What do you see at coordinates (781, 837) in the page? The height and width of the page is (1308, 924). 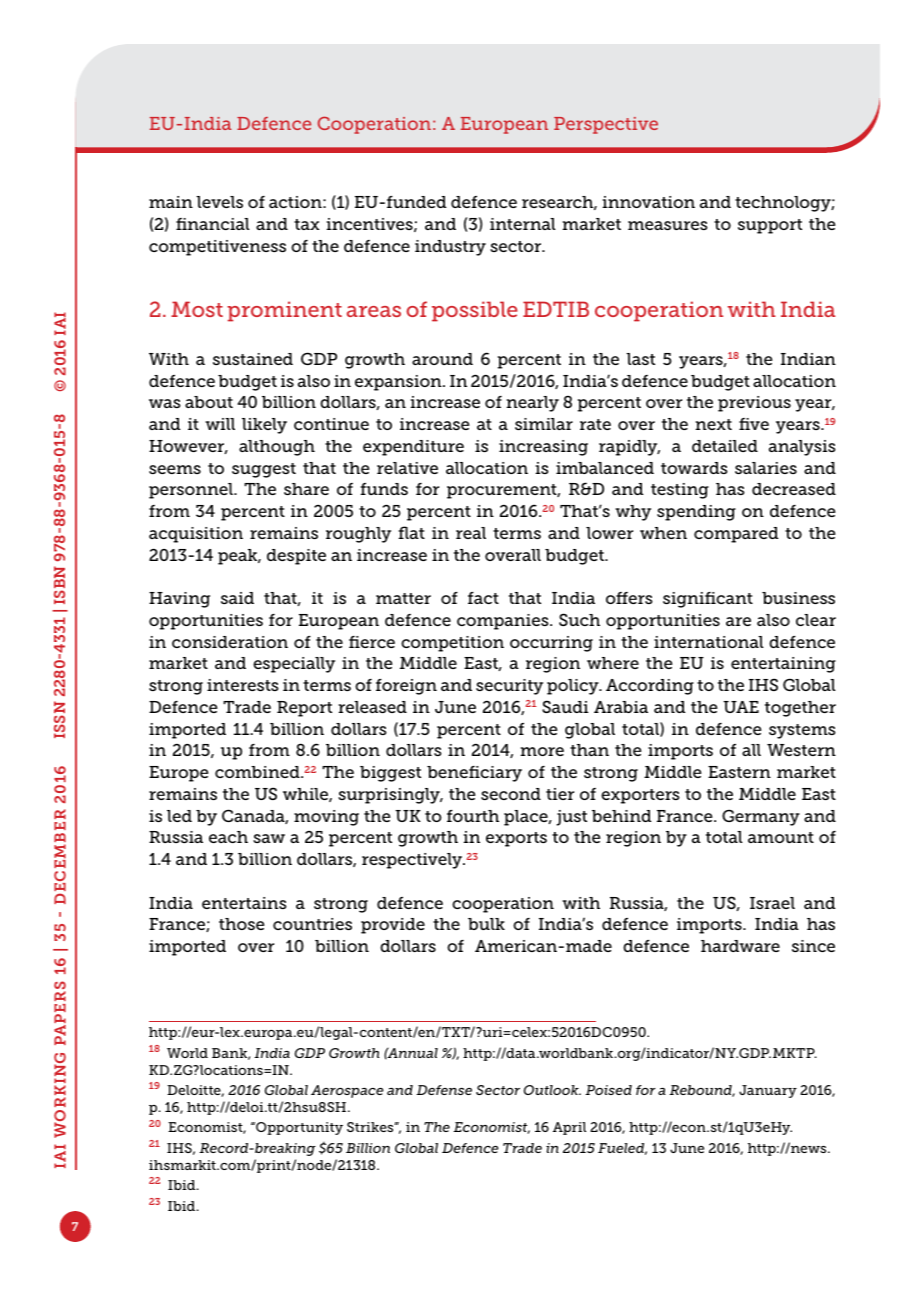 I see `amount` at bounding box center [781, 837].
